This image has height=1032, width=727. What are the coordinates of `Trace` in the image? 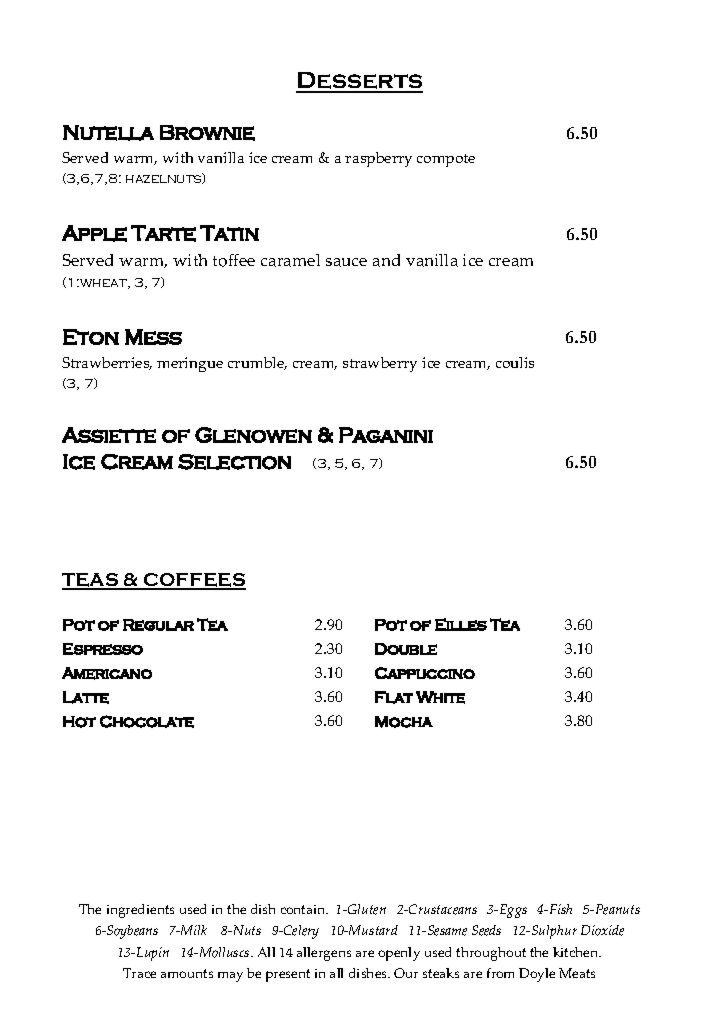 It's located at (139, 973).
